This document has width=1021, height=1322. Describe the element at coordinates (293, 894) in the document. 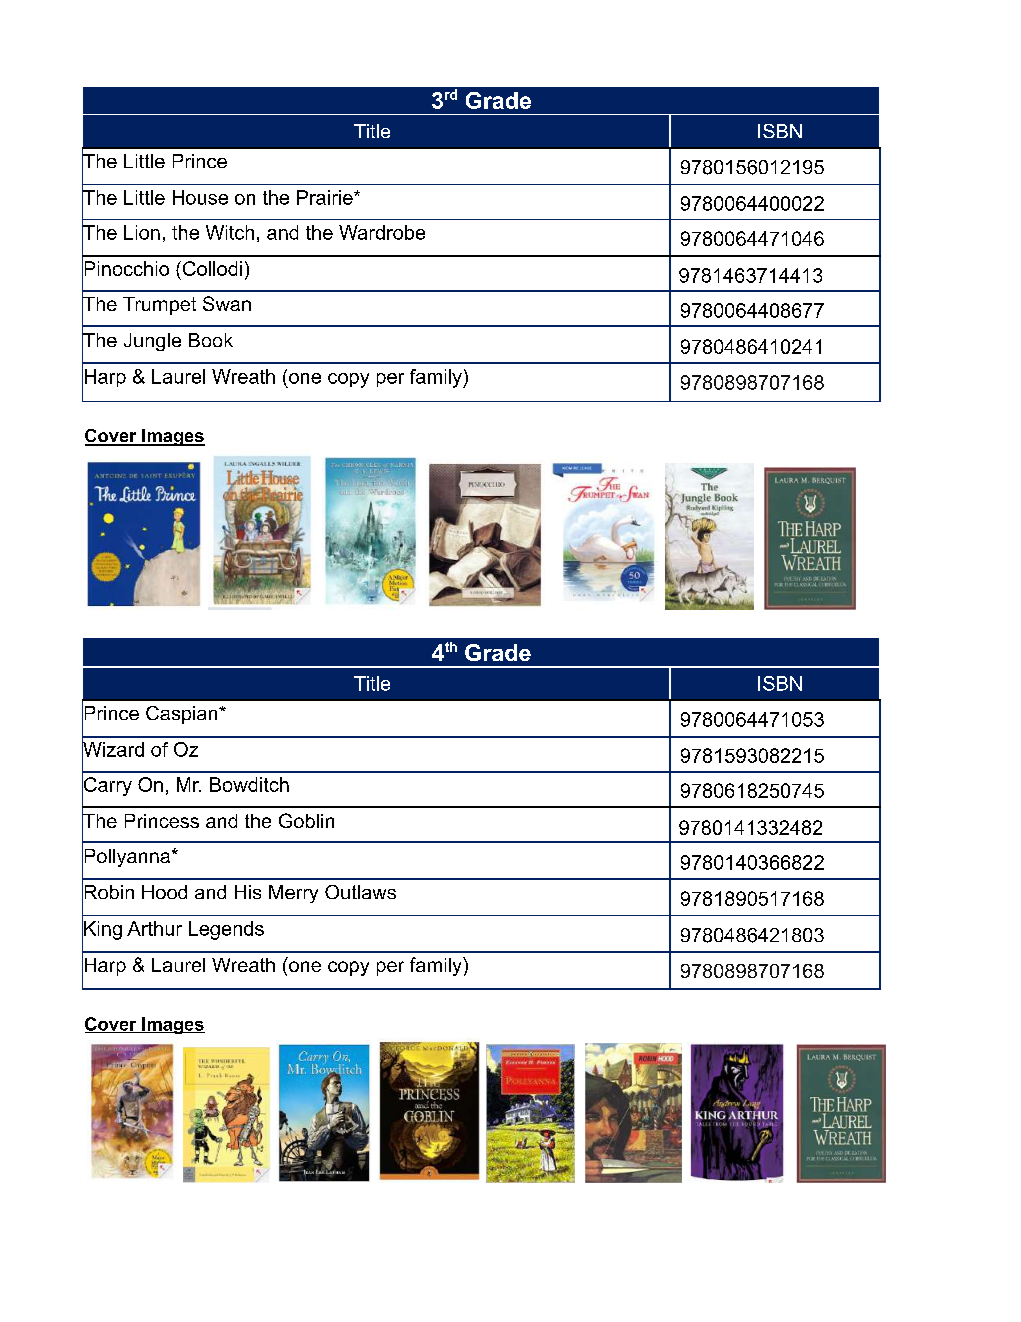

I see `Merry` at that location.
